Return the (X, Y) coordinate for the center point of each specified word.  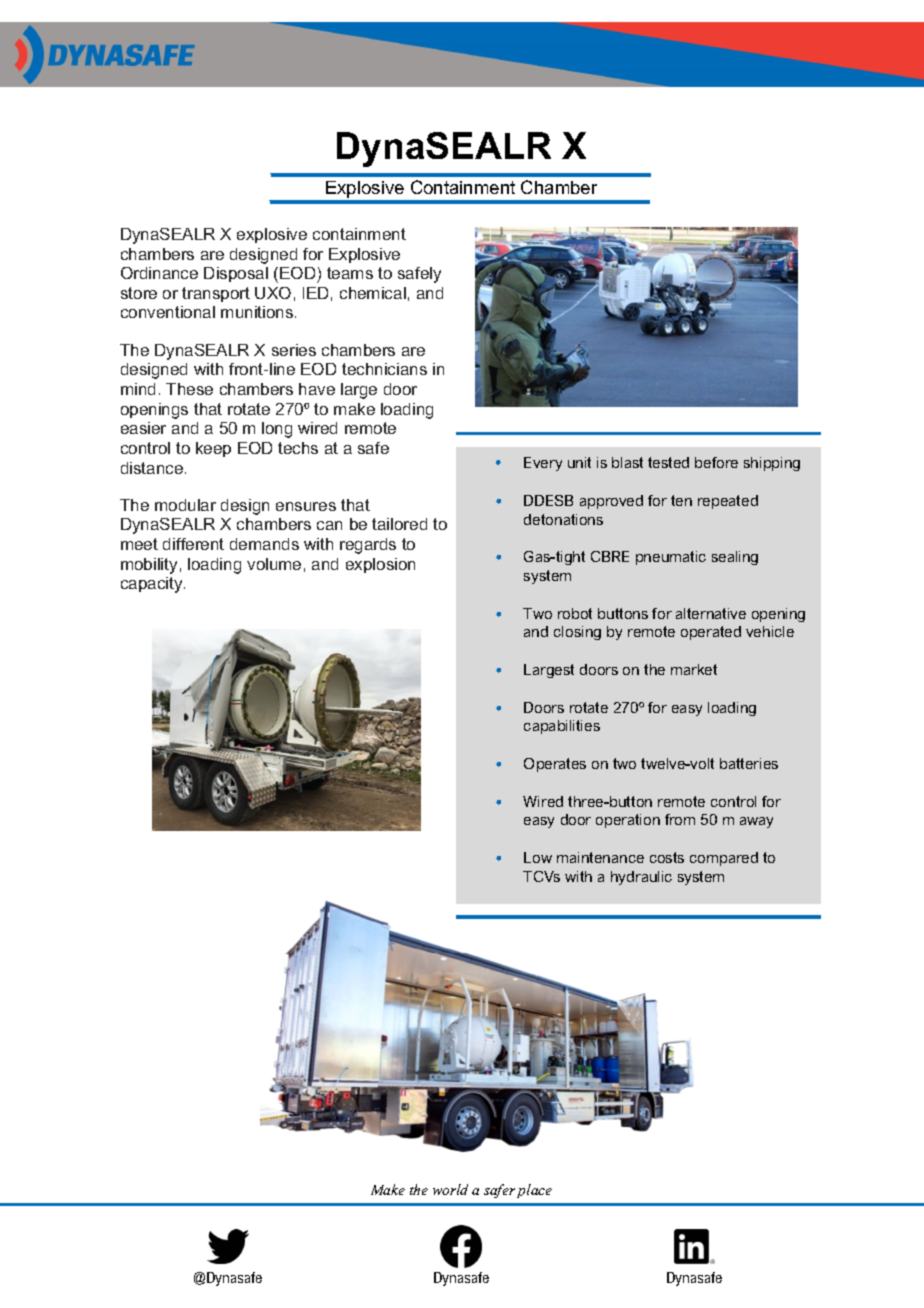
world (450, 1189)
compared (724, 859)
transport (216, 294)
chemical (373, 293)
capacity (153, 585)
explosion (380, 565)
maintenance (600, 857)
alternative (711, 613)
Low (538, 857)
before (716, 462)
